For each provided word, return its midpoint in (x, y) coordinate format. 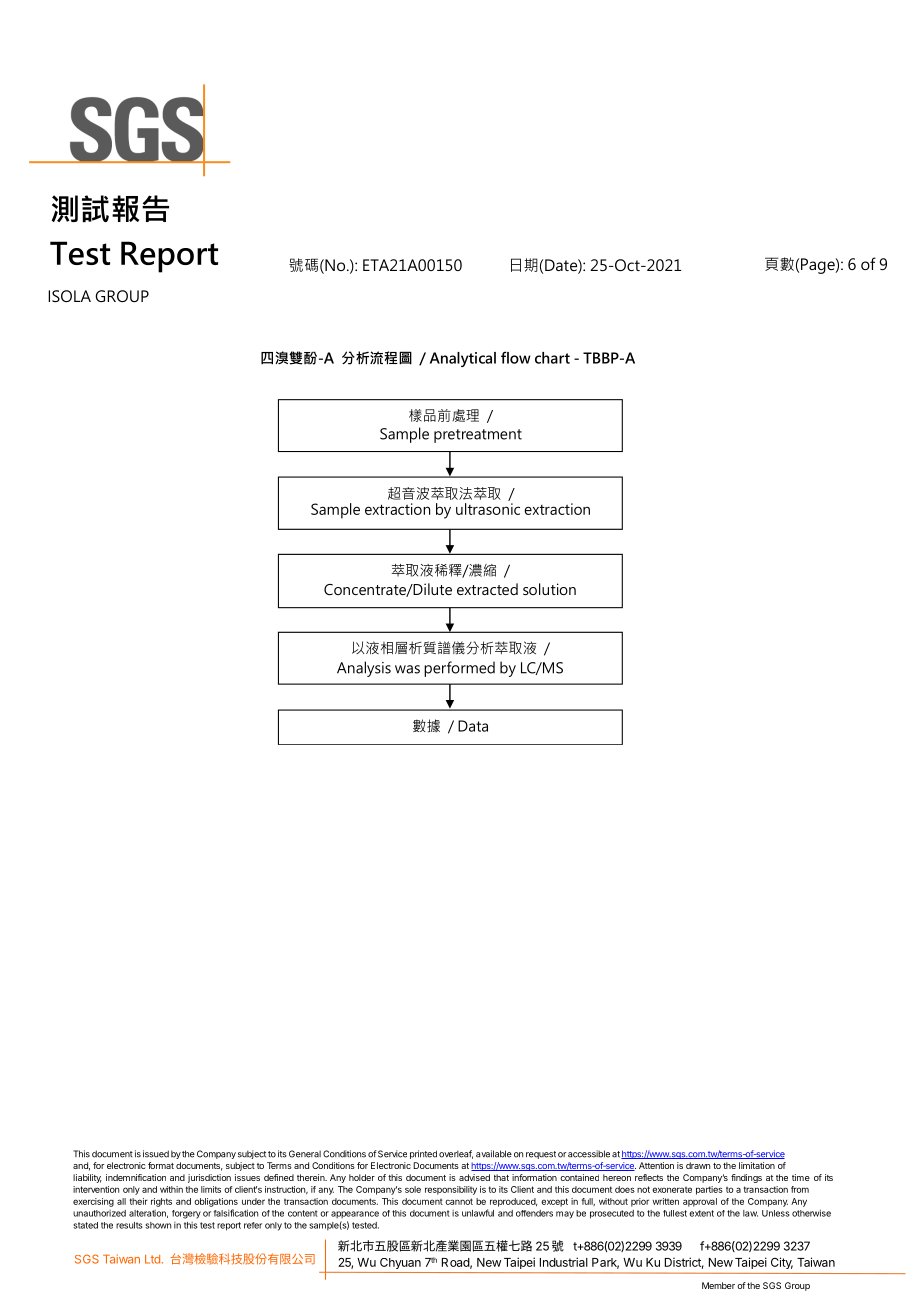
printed (423, 1154)
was (407, 669)
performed (459, 669)
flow (516, 357)
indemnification (136, 1177)
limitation (757, 1165)
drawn (698, 1165)
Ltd (152, 1259)
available (494, 1154)
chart (552, 358)
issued (156, 1154)
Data (473, 726)
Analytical (463, 359)
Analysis (364, 669)
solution (549, 589)
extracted (487, 589)
